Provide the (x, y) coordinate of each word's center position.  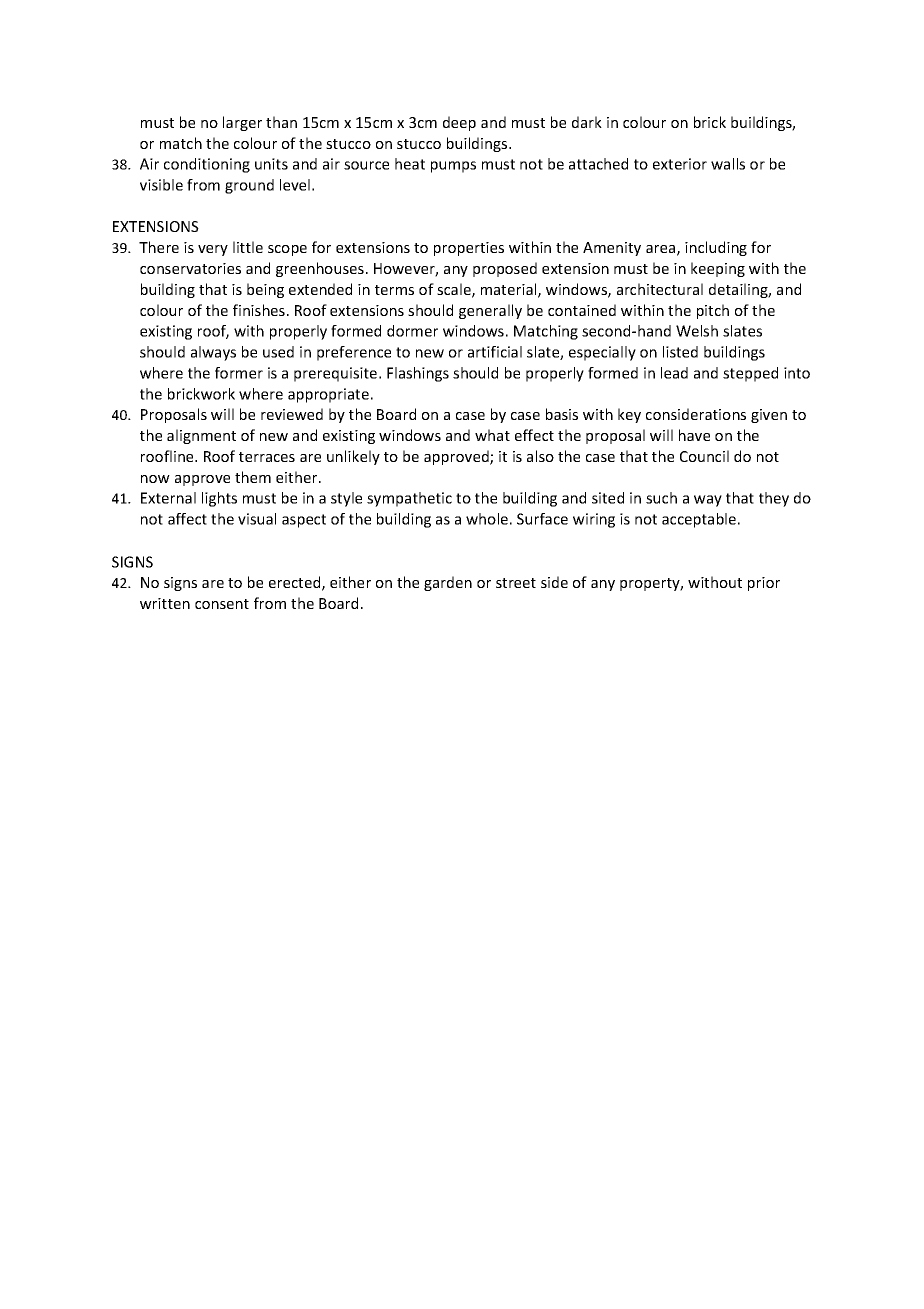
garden (448, 583)
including (716, 248)
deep (459, 123)
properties (469, 249)
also (540, 456)
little (248, 247)
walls (728, 164)
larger (242, 123)
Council (704, 456)
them (253, 477)
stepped (750, 374)
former (239, 373)
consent (222, 604)
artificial (495, 352)
